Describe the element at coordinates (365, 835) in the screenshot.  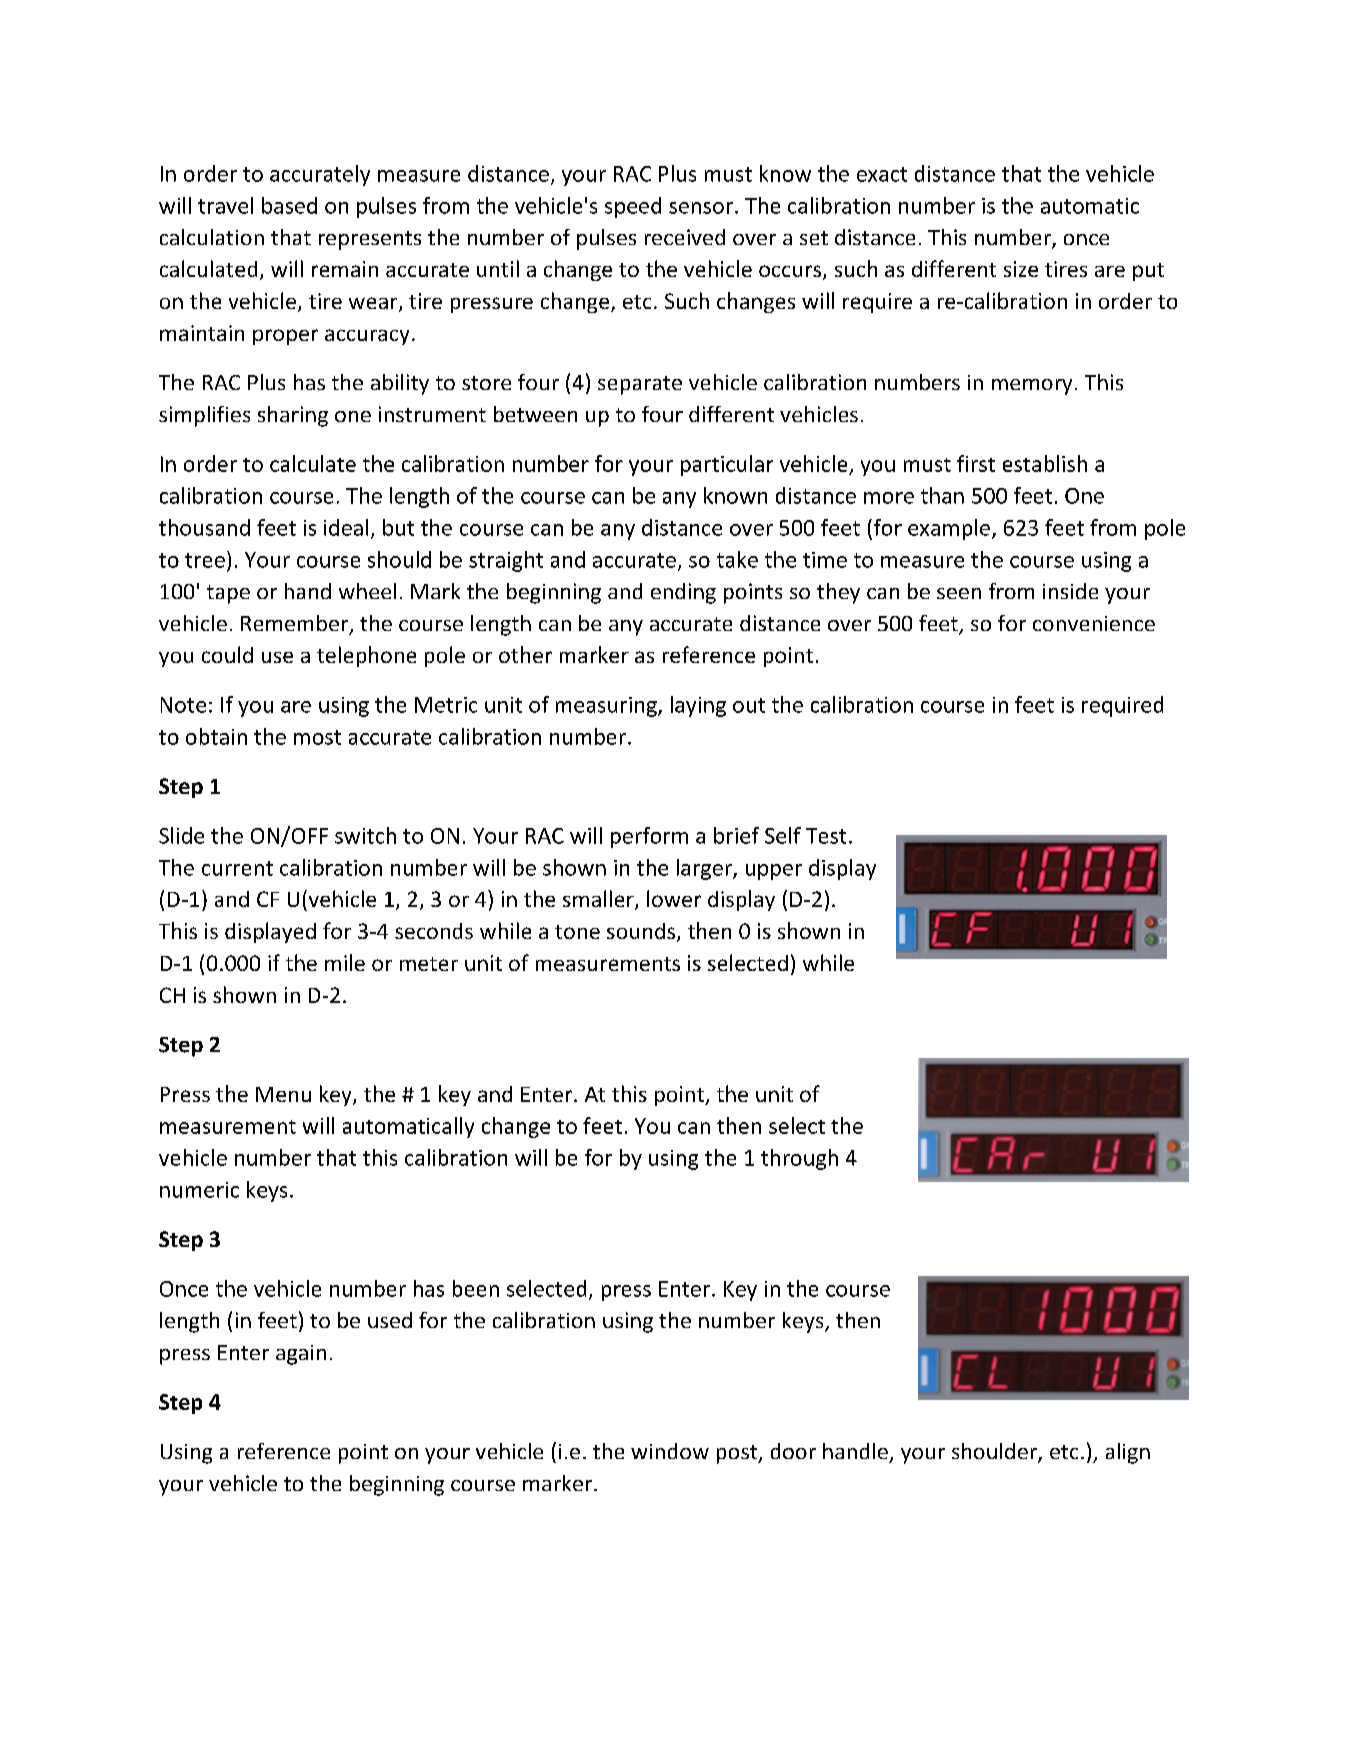
I see `switch` at that location.
